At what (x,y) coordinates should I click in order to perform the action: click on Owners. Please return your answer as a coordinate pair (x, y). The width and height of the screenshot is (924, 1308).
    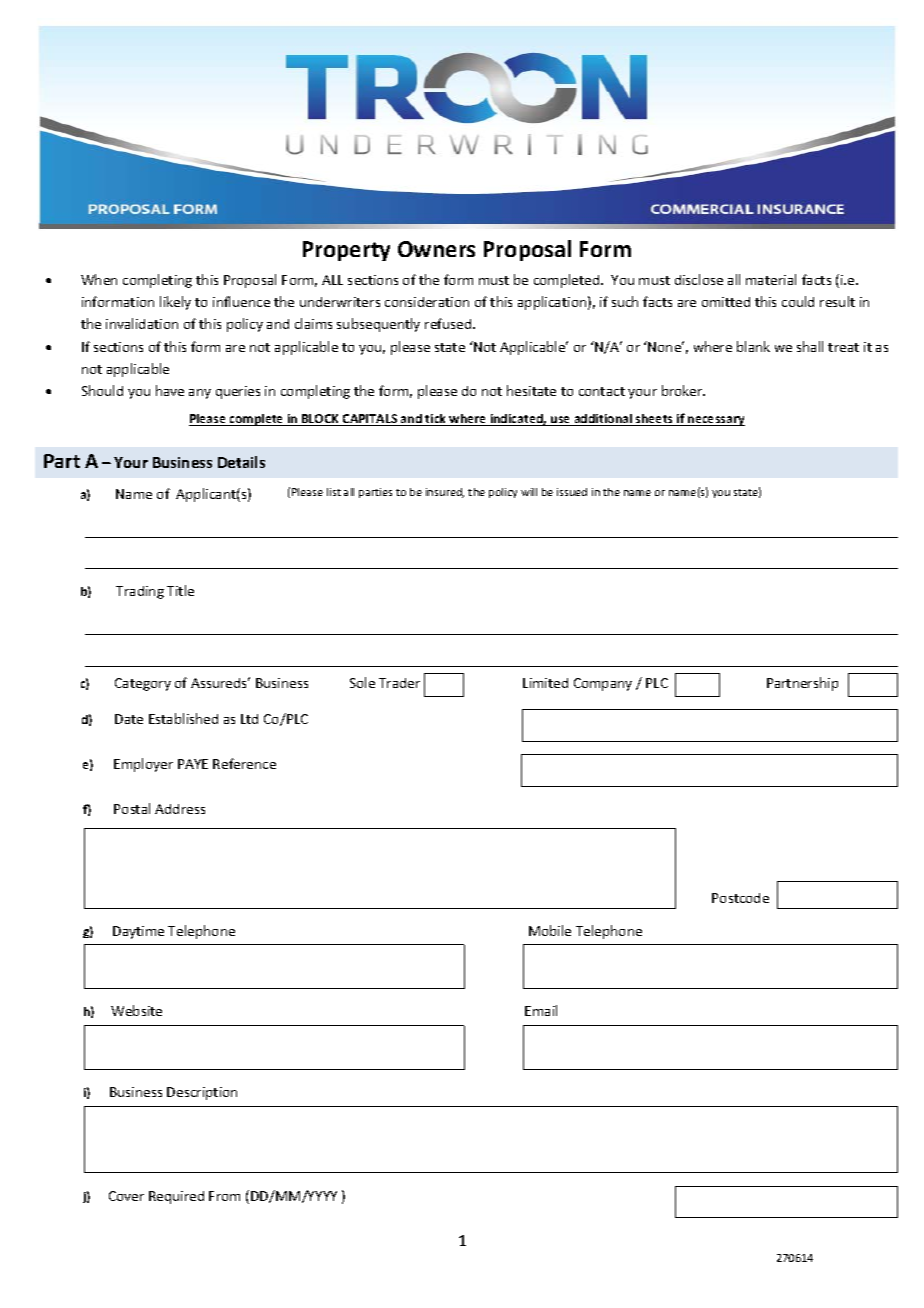
    Looking at the image, I should click on (436, 249).
